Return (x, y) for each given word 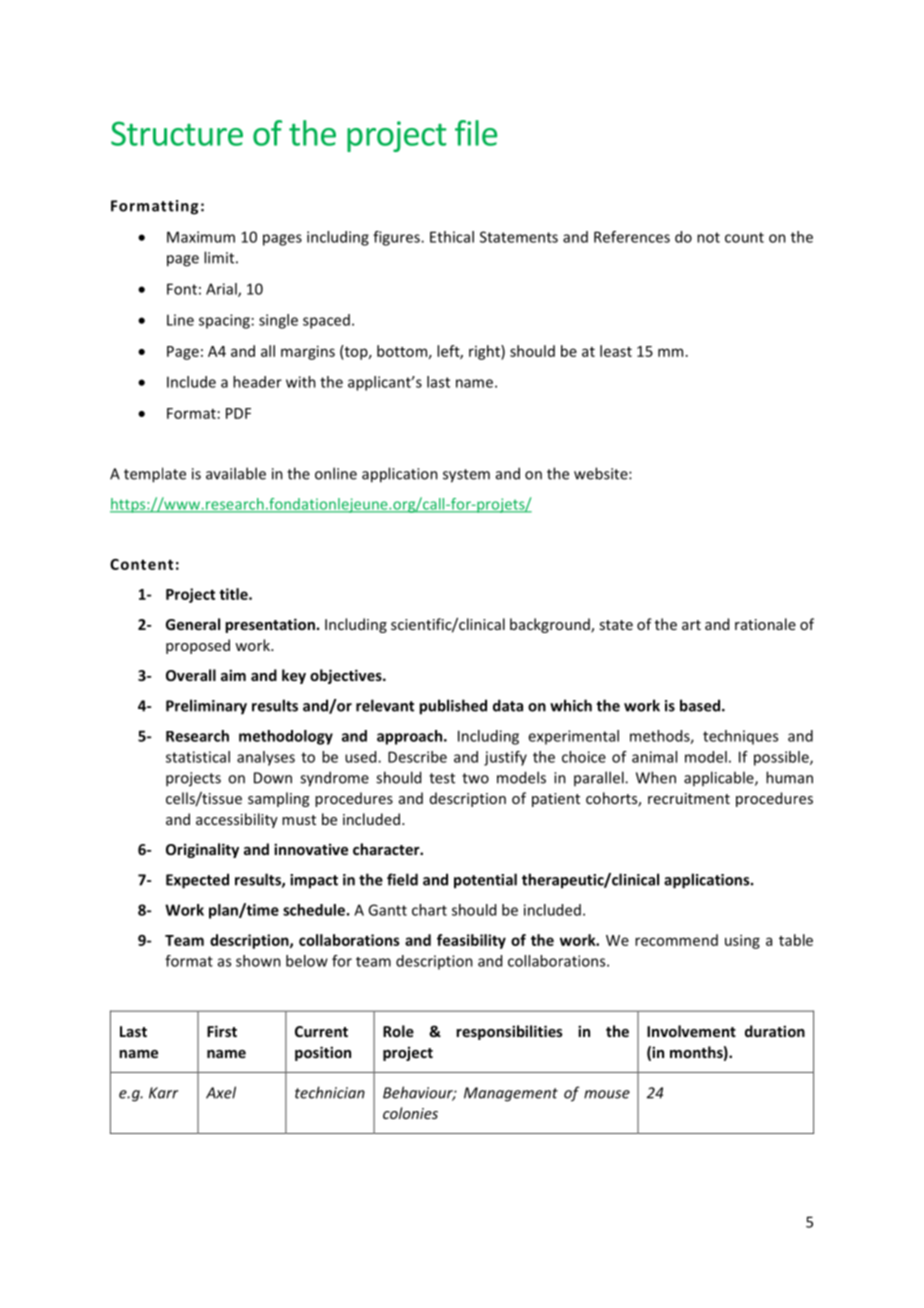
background (551, 625)
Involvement (691, 1031)
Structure (177, 133)
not (708, 237)
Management (511, 1094)
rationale (765, 624)
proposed (198, 646)
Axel (221, 1092)
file (476, 133)
